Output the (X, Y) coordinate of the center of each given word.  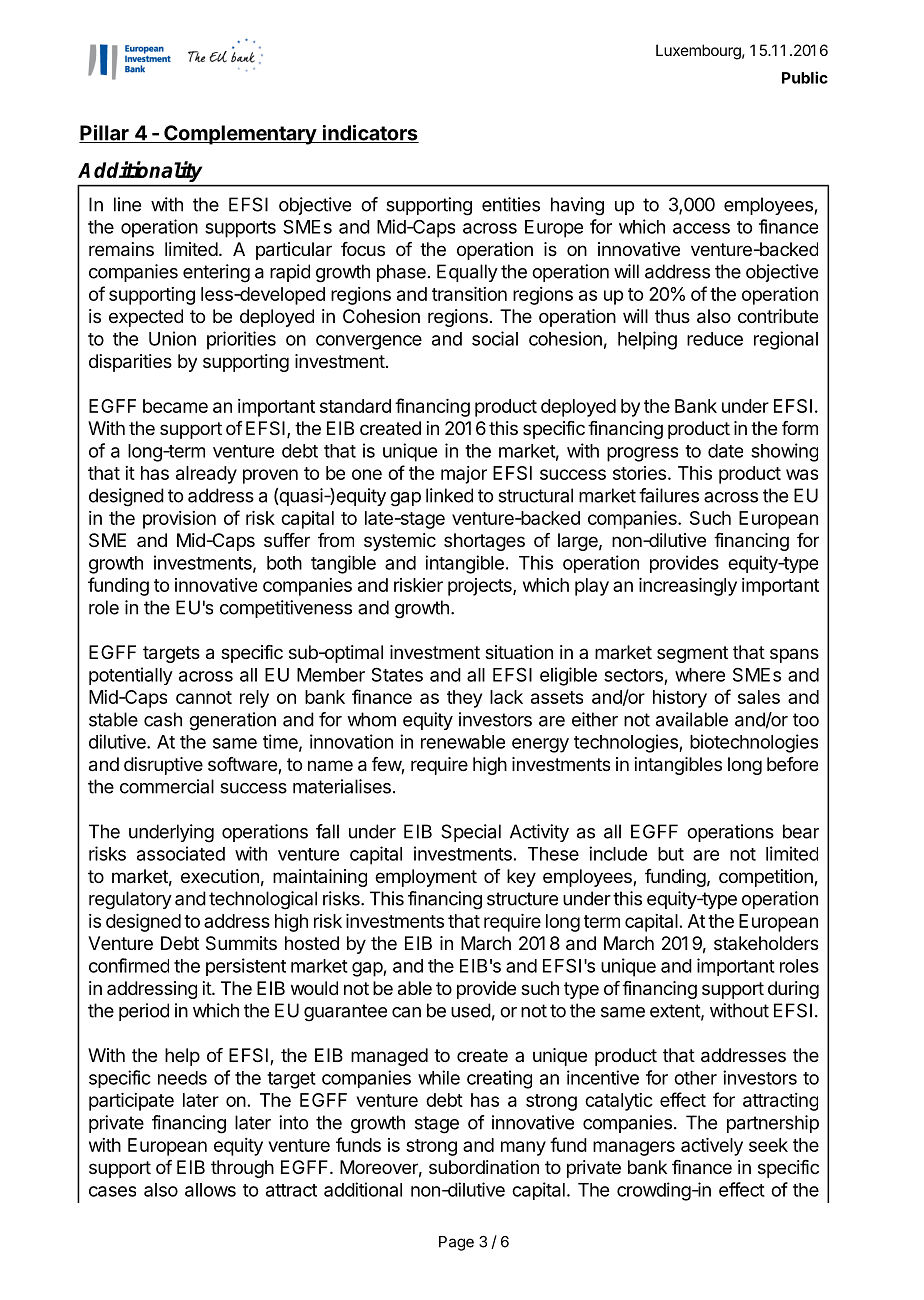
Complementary (240, 135)
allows (210, 1190)
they (464, 699)
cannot (204, 697)
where (700, 675)
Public (805, 77)
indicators (369, 134)
